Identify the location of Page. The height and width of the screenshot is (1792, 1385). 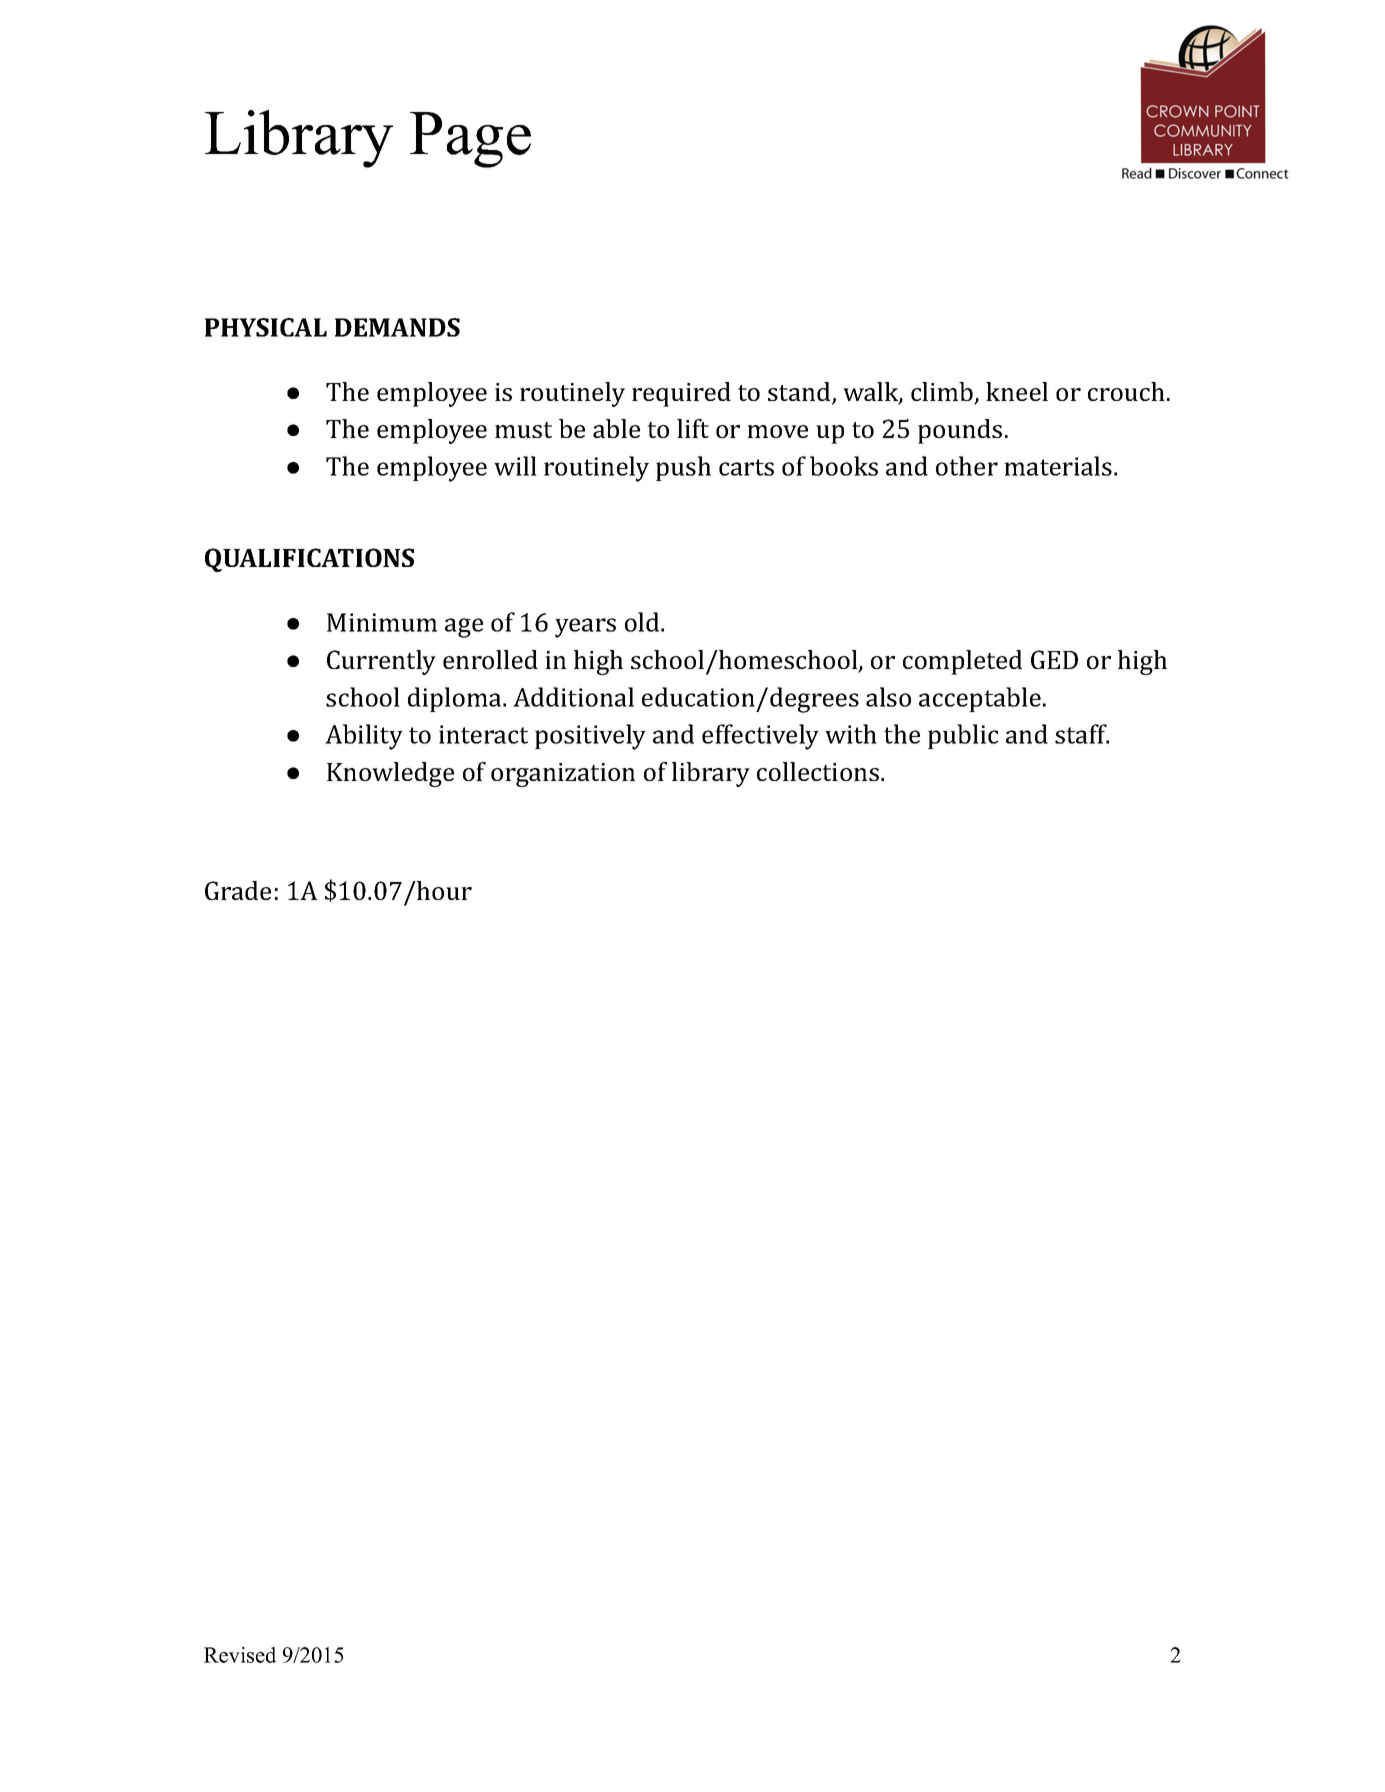
(470, 140).
